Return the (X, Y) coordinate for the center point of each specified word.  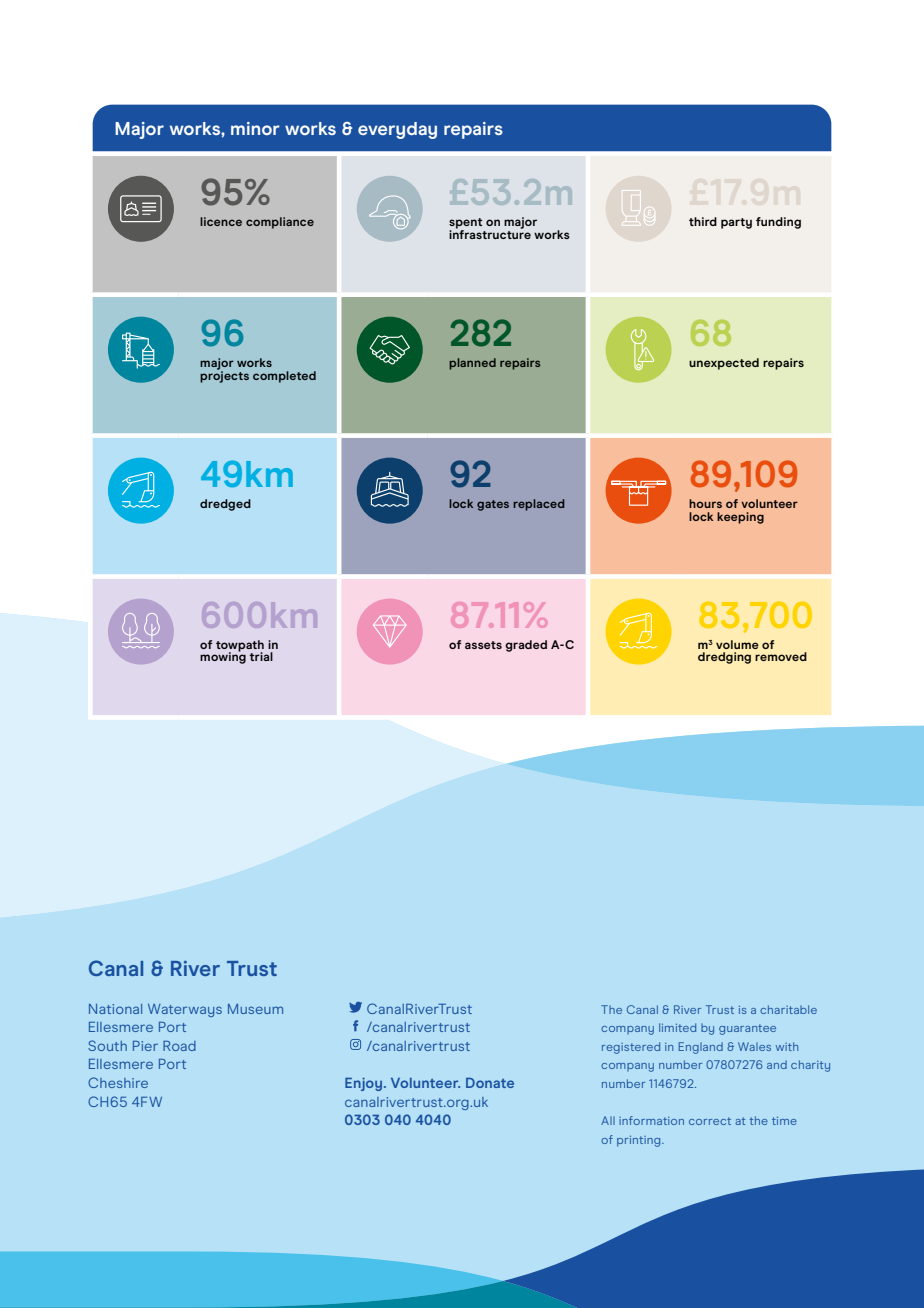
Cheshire (118, 1082)
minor (255, 128)
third (703, 221)
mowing (223, 657)
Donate (490, 1083)
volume (737, 644)
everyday (397, 130)
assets (483, 645)
